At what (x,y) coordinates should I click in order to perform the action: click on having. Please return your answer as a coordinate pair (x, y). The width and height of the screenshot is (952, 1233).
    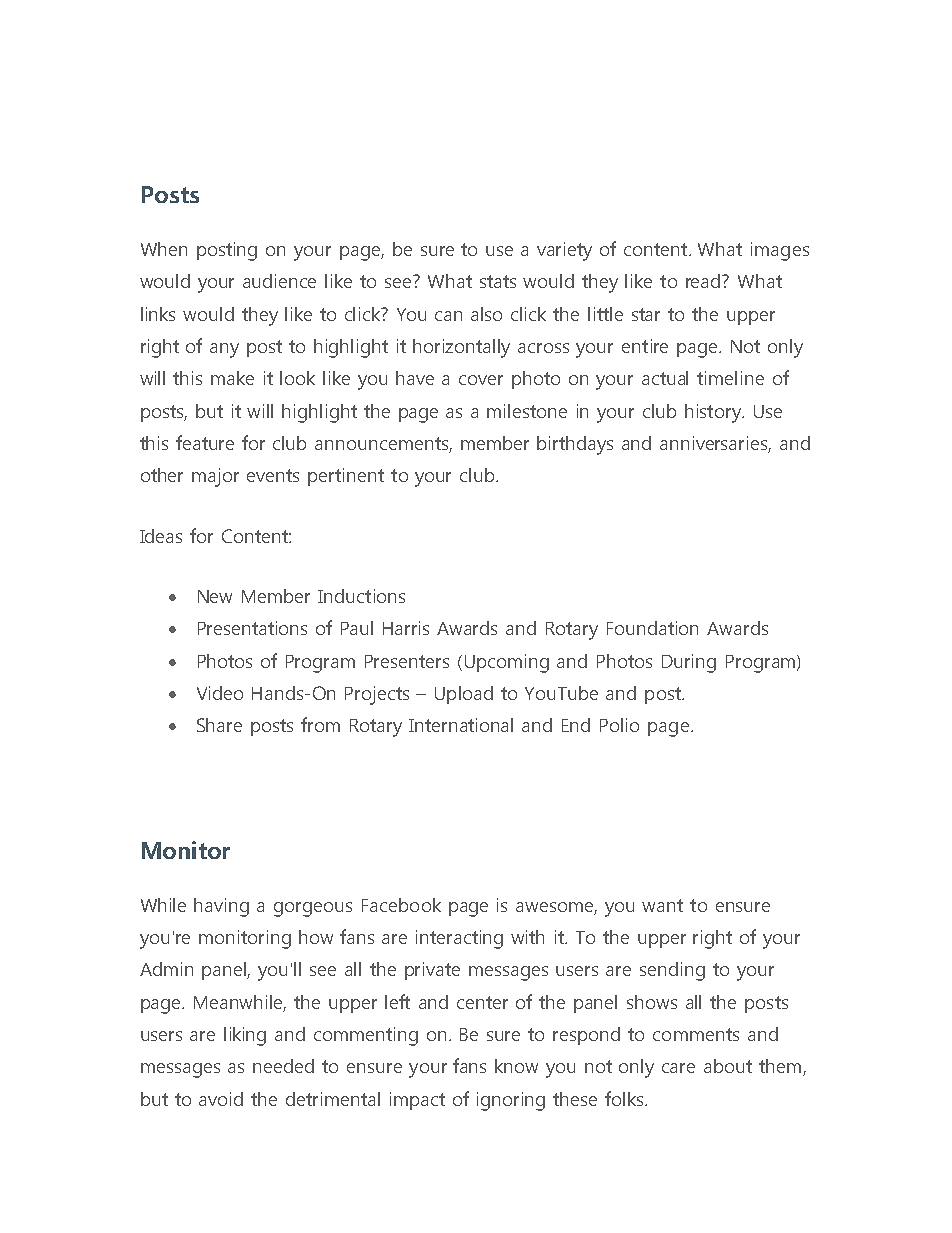
    Looking at the image, I should click on (221, 907).
